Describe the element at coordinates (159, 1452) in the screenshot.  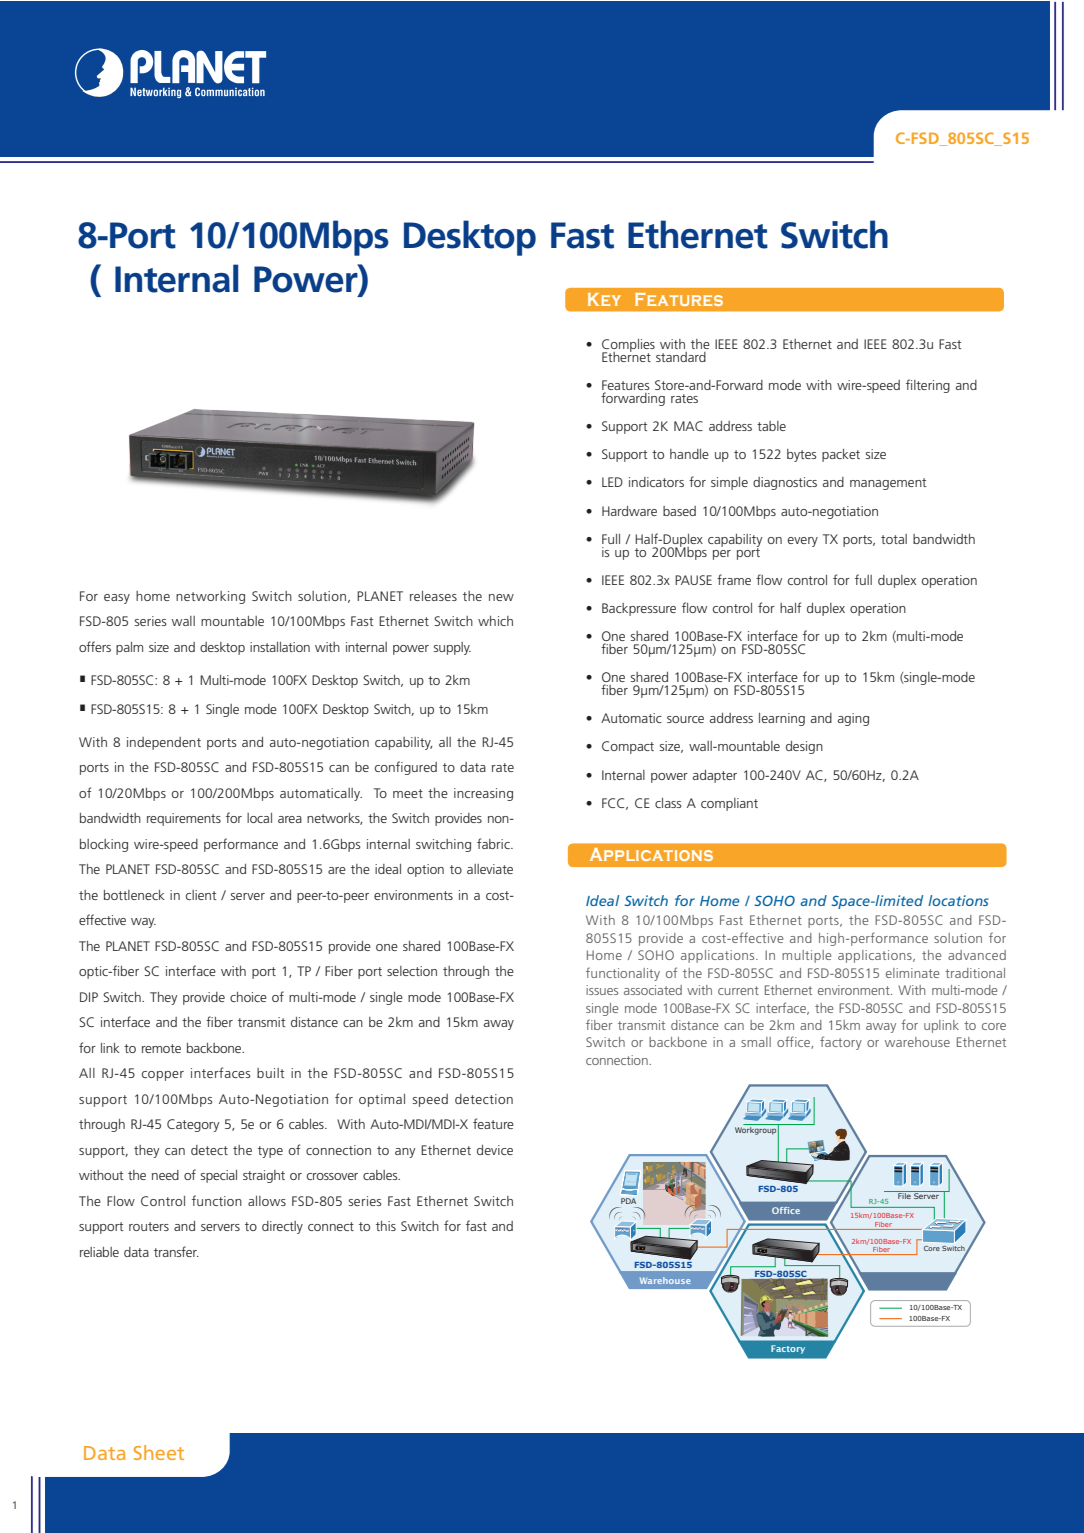
I see `Sheet` at that location.
